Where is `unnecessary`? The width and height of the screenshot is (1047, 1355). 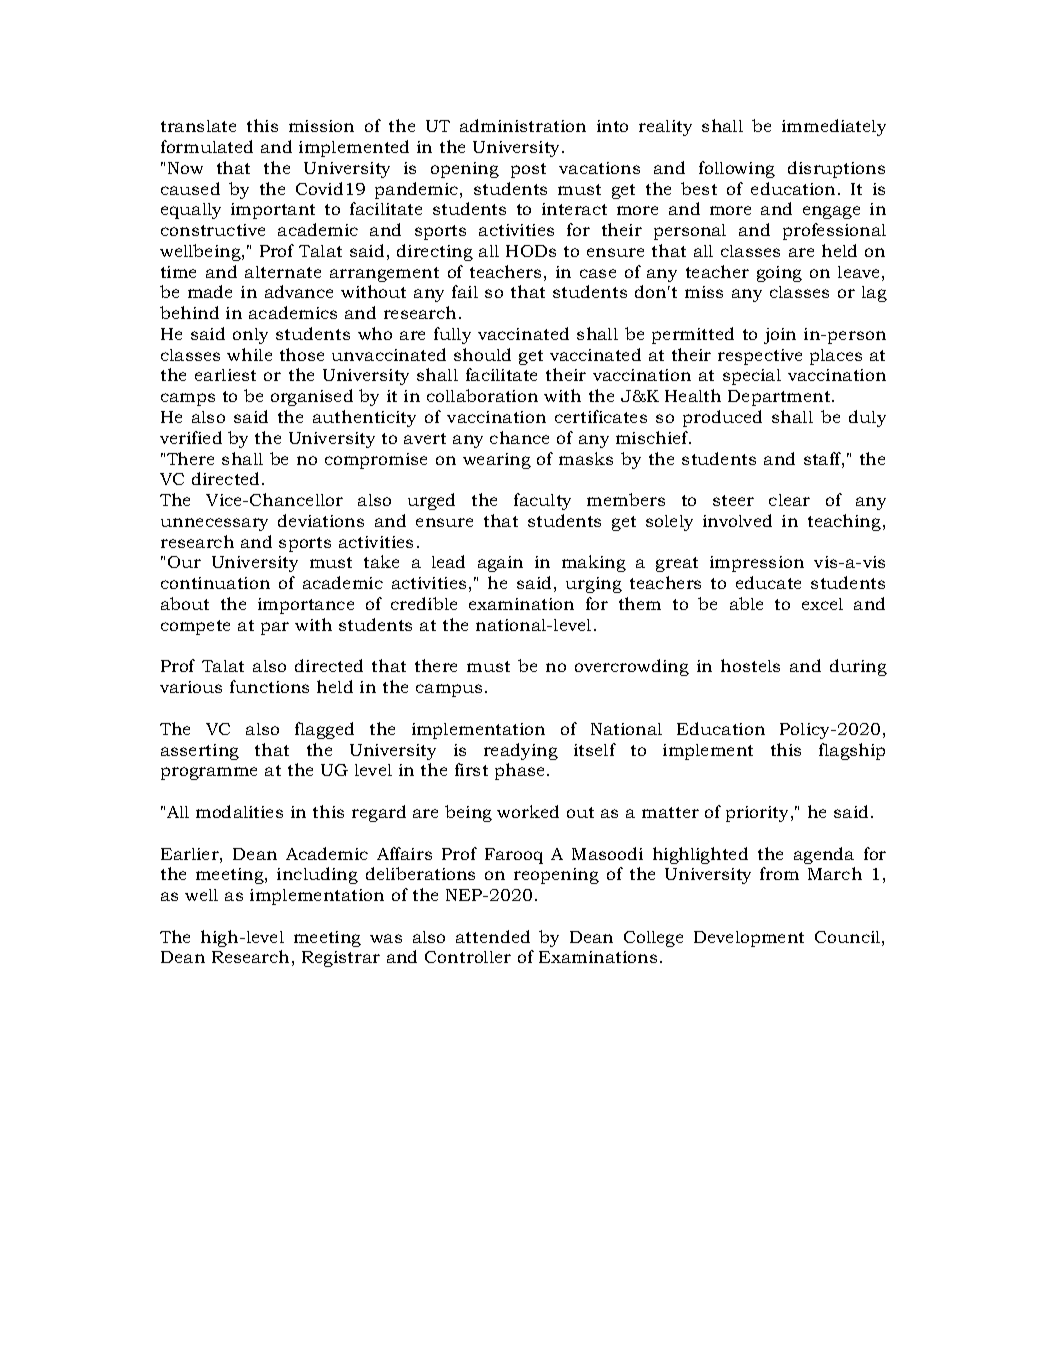
unnecessary is located at coordinates (214, 524).
